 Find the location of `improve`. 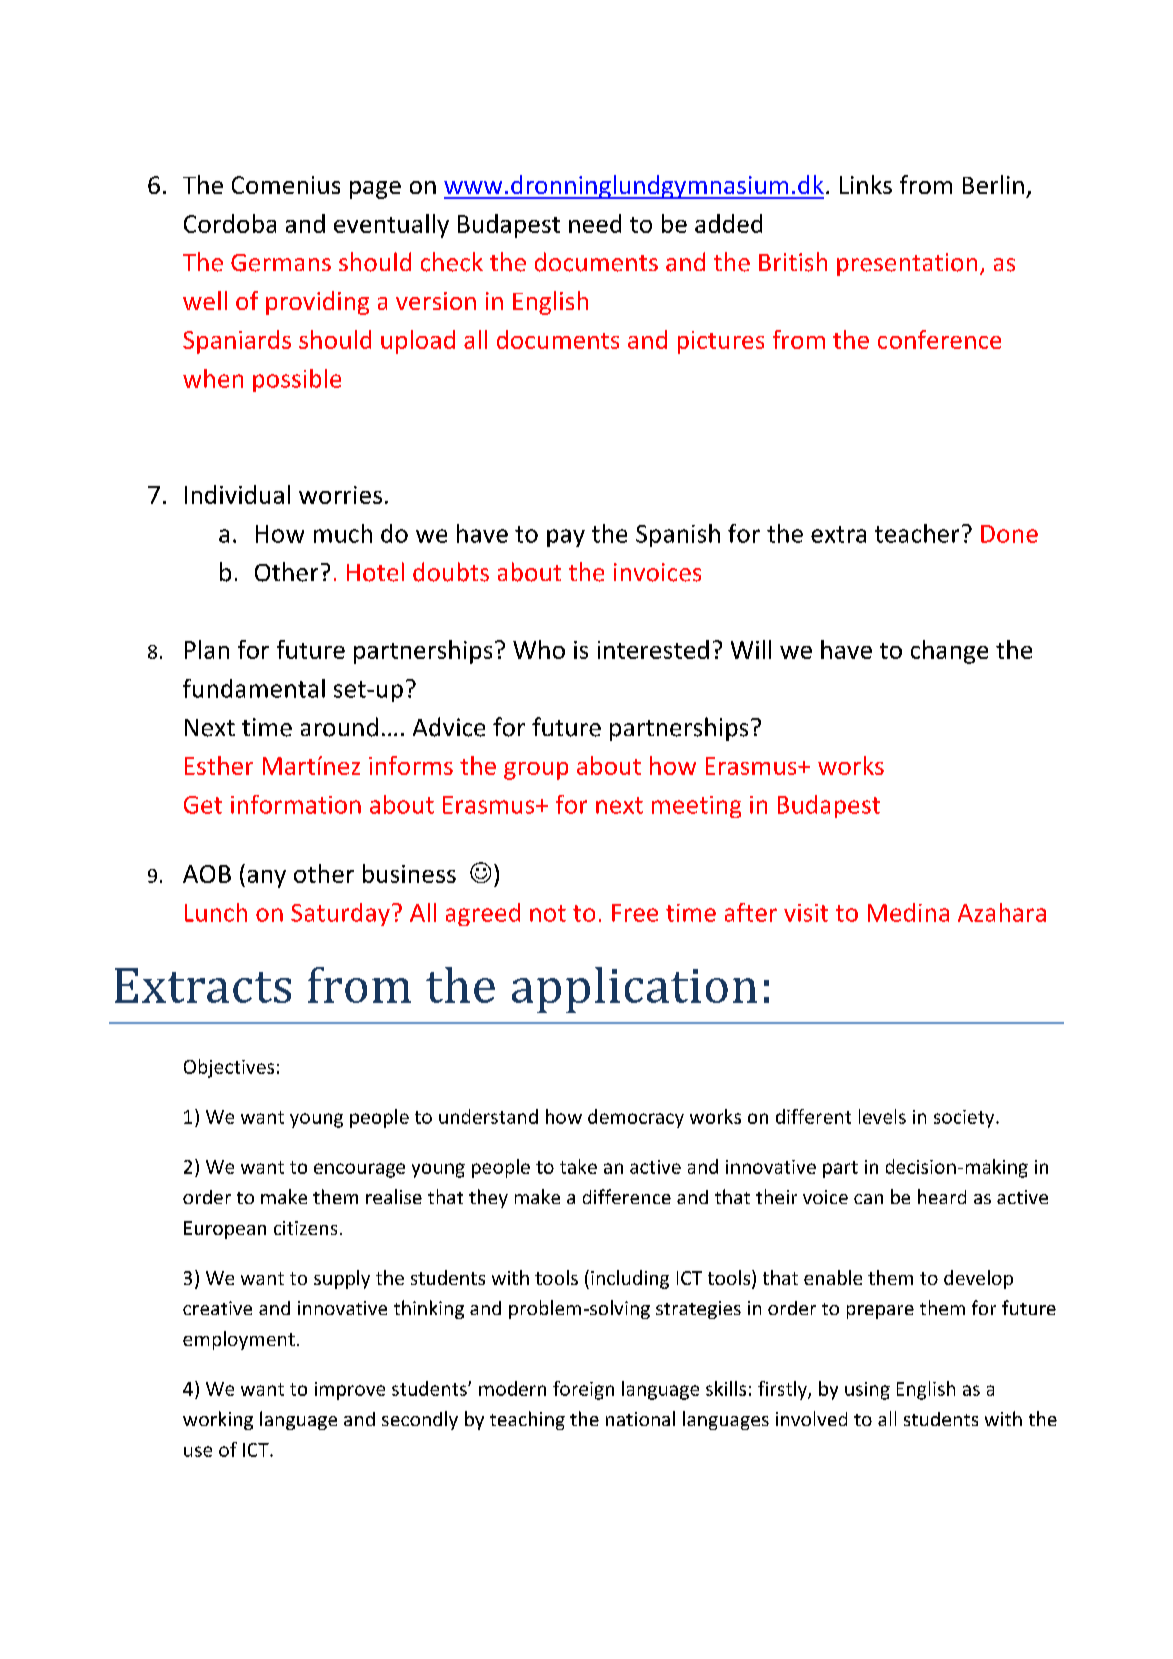

improve is located at coordinates (350, 1391).
